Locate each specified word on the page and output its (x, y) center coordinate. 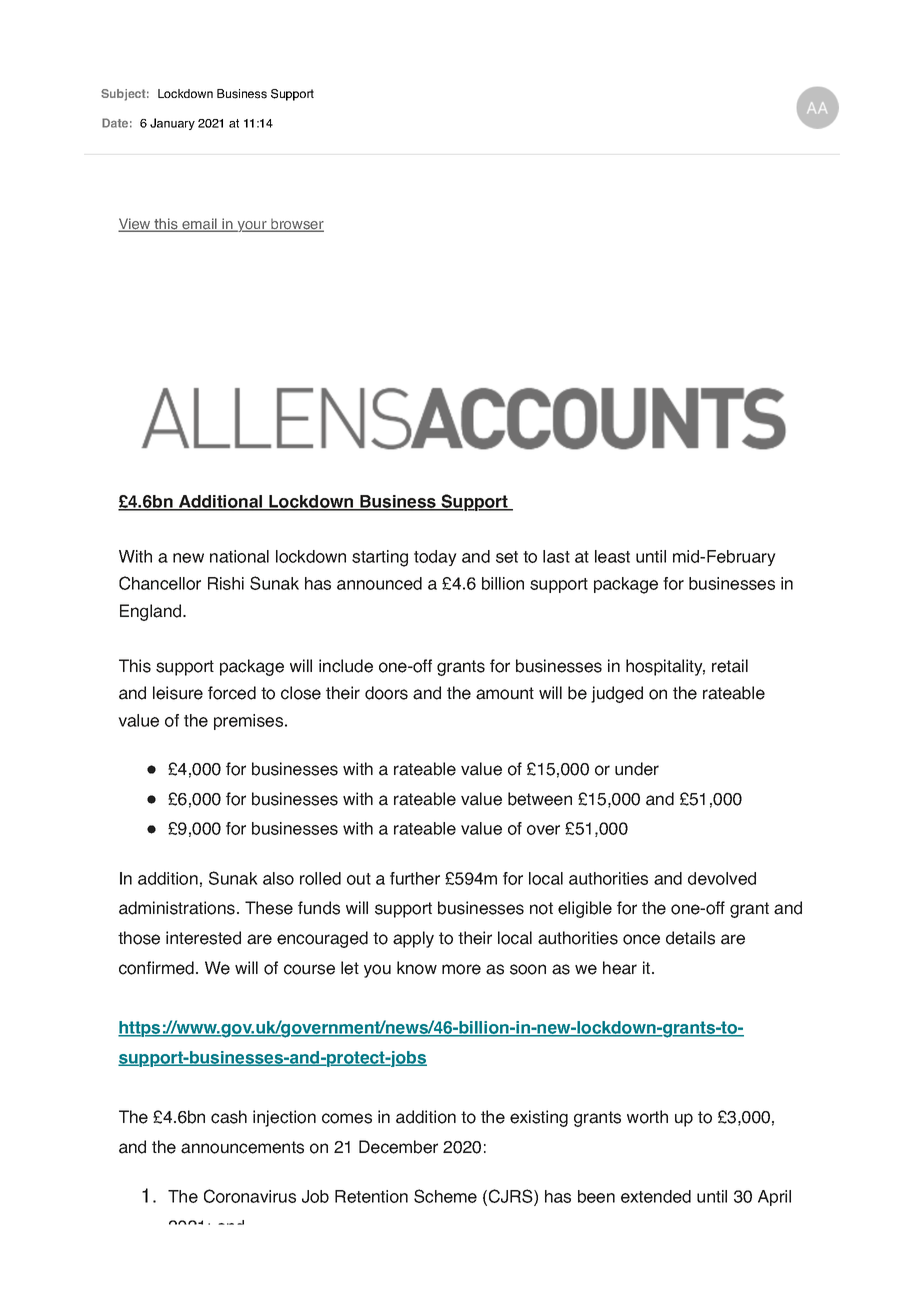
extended (656, 1196)
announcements (242, 1147)
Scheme (445, 1196)
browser (296, 225)
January (172, 124)
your (252, 226)
